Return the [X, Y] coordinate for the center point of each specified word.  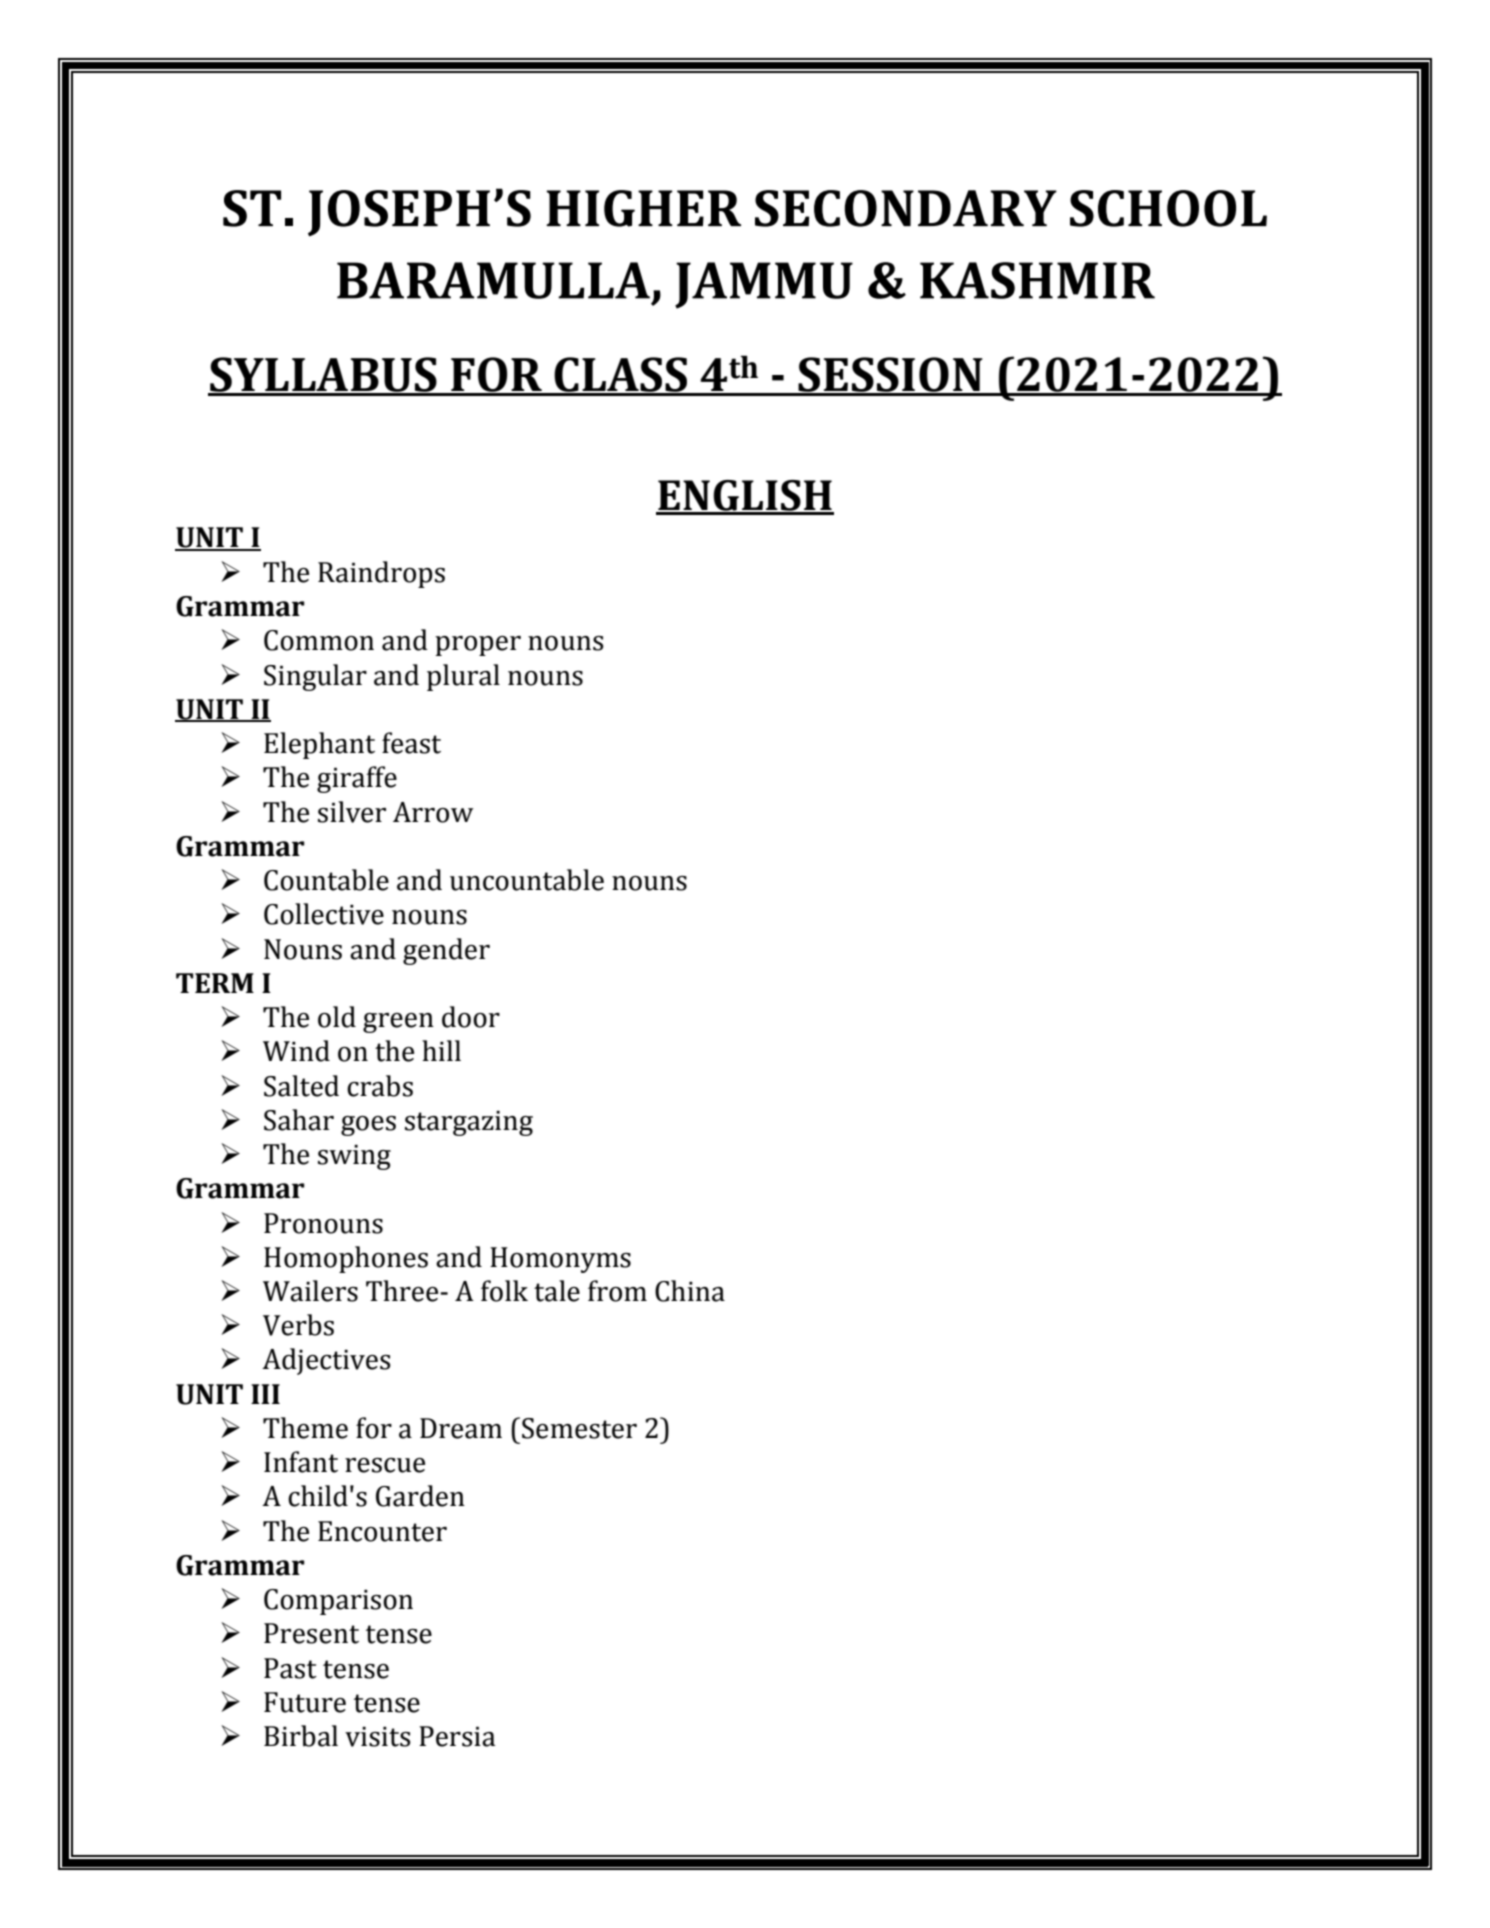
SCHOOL [1168, 208]
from [617, 1291]
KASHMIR [1037, 280]
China [690, 1291]
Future [305, 1702]
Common [319, 640]
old [337, 1017]
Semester [579, 1428]
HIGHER [644, 208]
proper [478, 646]
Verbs [298, 1325]
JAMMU [764, 285]
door [471, 1017]
